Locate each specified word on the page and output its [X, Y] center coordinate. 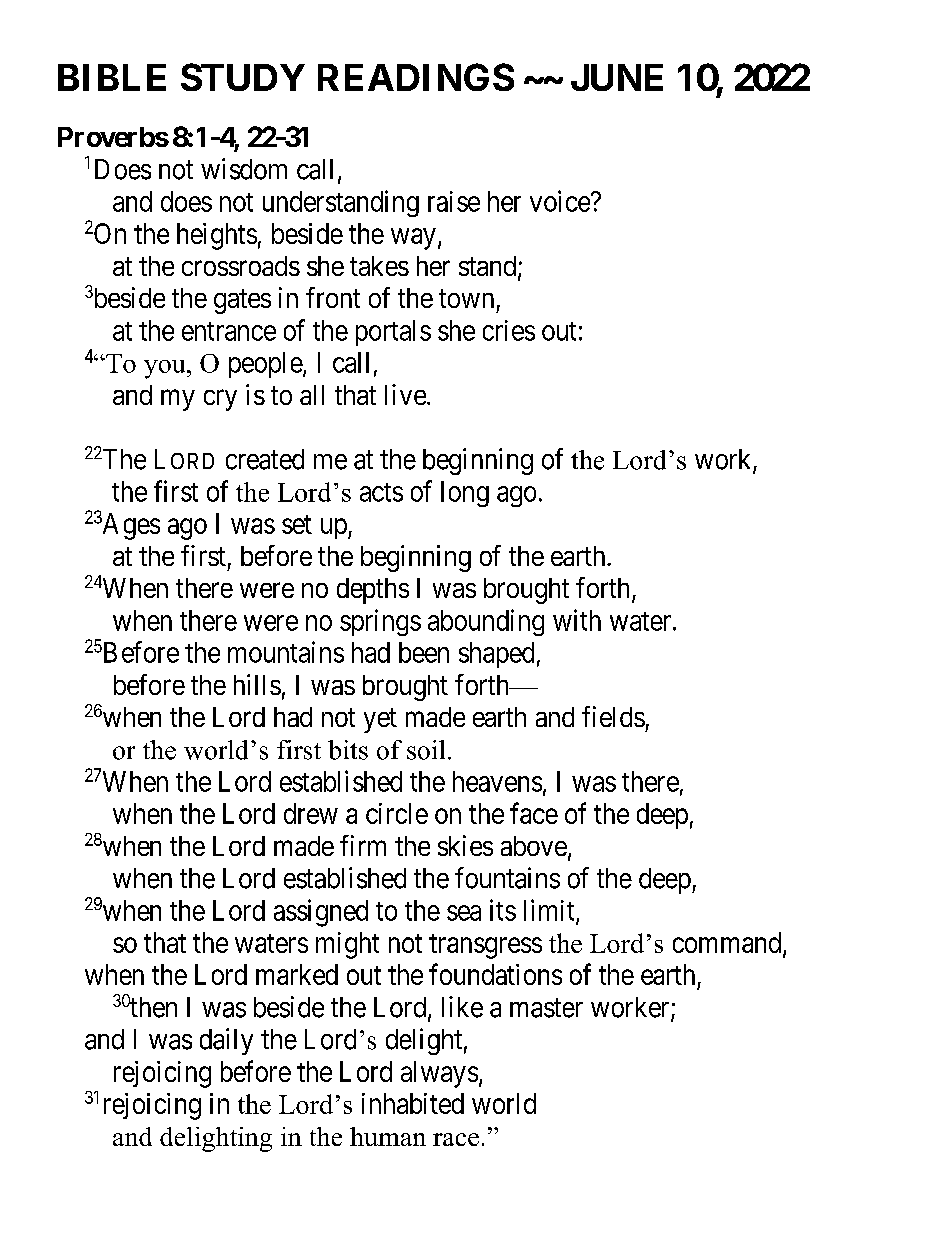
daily [226, 1041]
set [297, 524]
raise [454, 201]
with [577, 620]
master [546, 1008]
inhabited [413, 1103]
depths [373, 591]
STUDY [243, 77]
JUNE [617, 77]
